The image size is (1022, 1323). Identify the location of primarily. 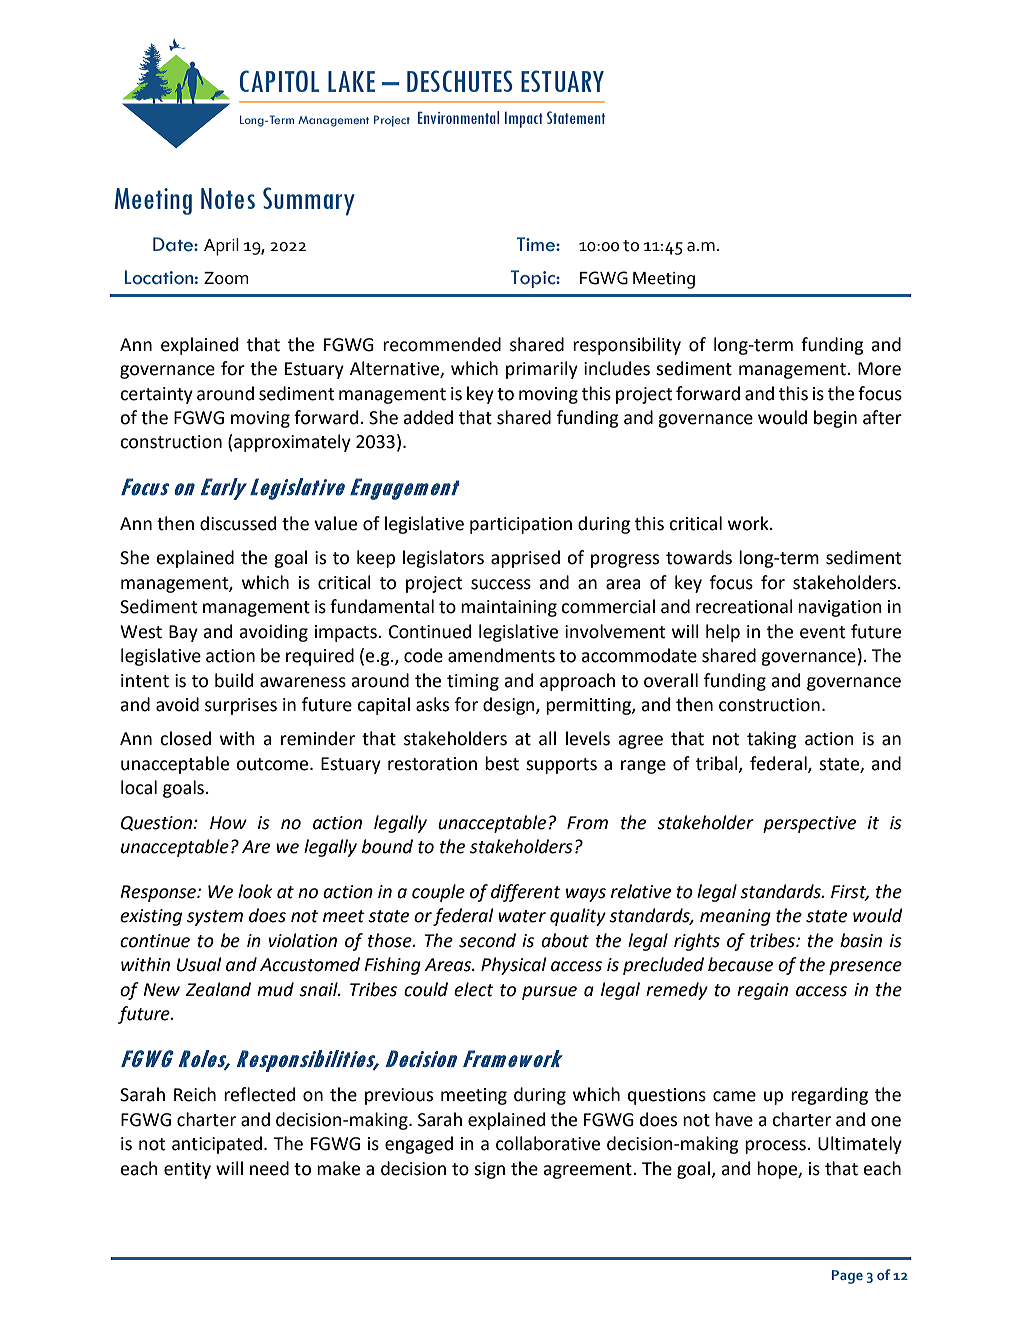
(542, 370).
